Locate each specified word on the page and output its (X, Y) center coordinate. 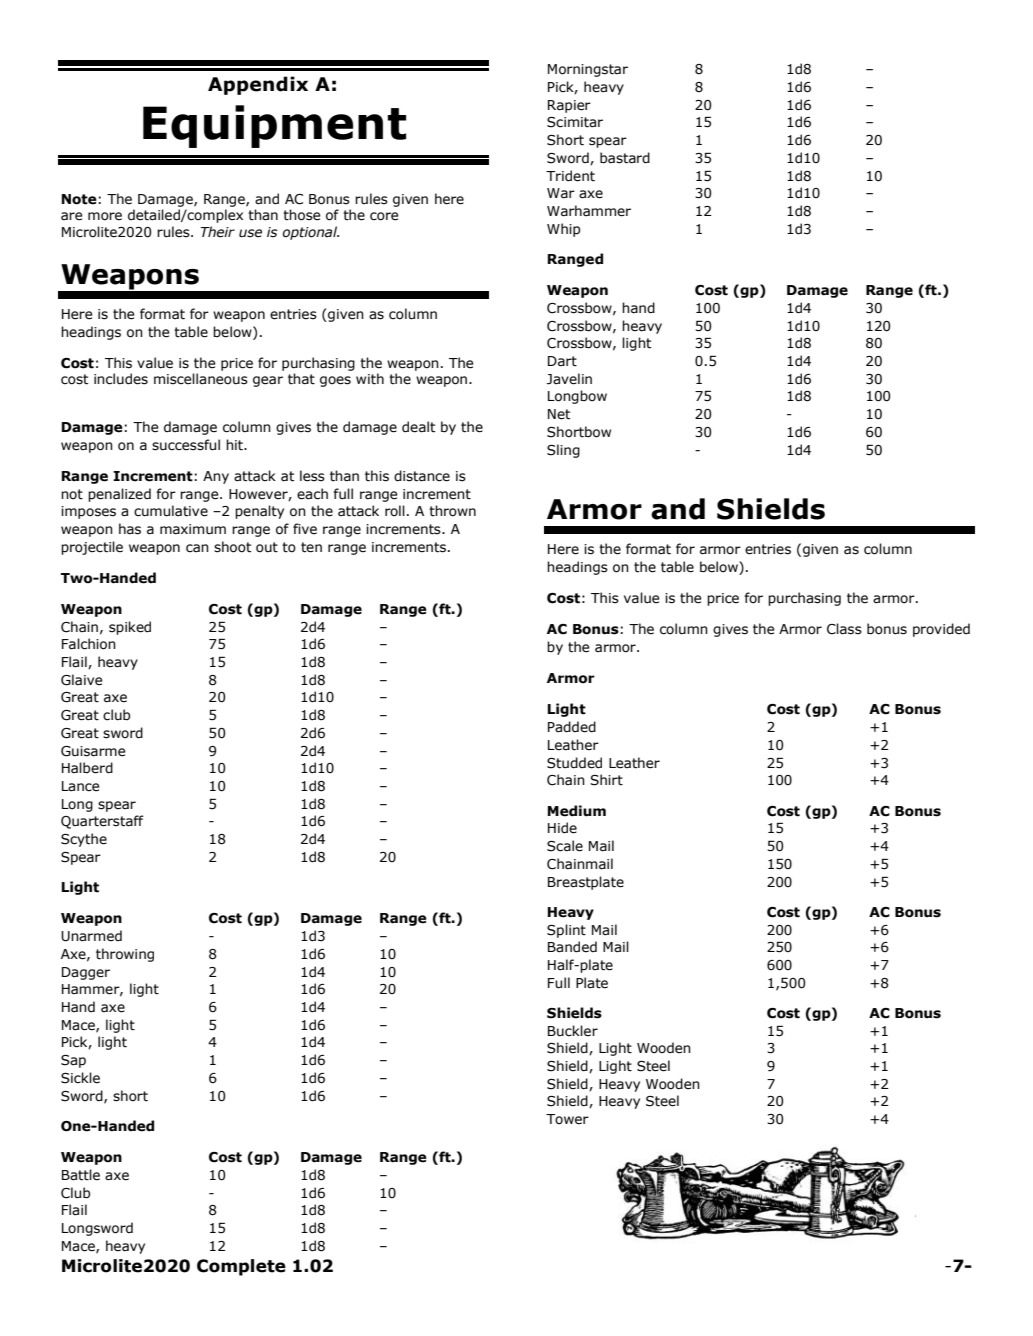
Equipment (274, 126)
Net (559, 414)
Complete (241, 1267)
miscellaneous (201, 379)
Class (844, 629)
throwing (125, 955)
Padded (572, 727)
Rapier (569, 106)
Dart (562, 361)
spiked (130, 628)
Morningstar (588, 70)
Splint (566, 931)
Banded (572, 947)
